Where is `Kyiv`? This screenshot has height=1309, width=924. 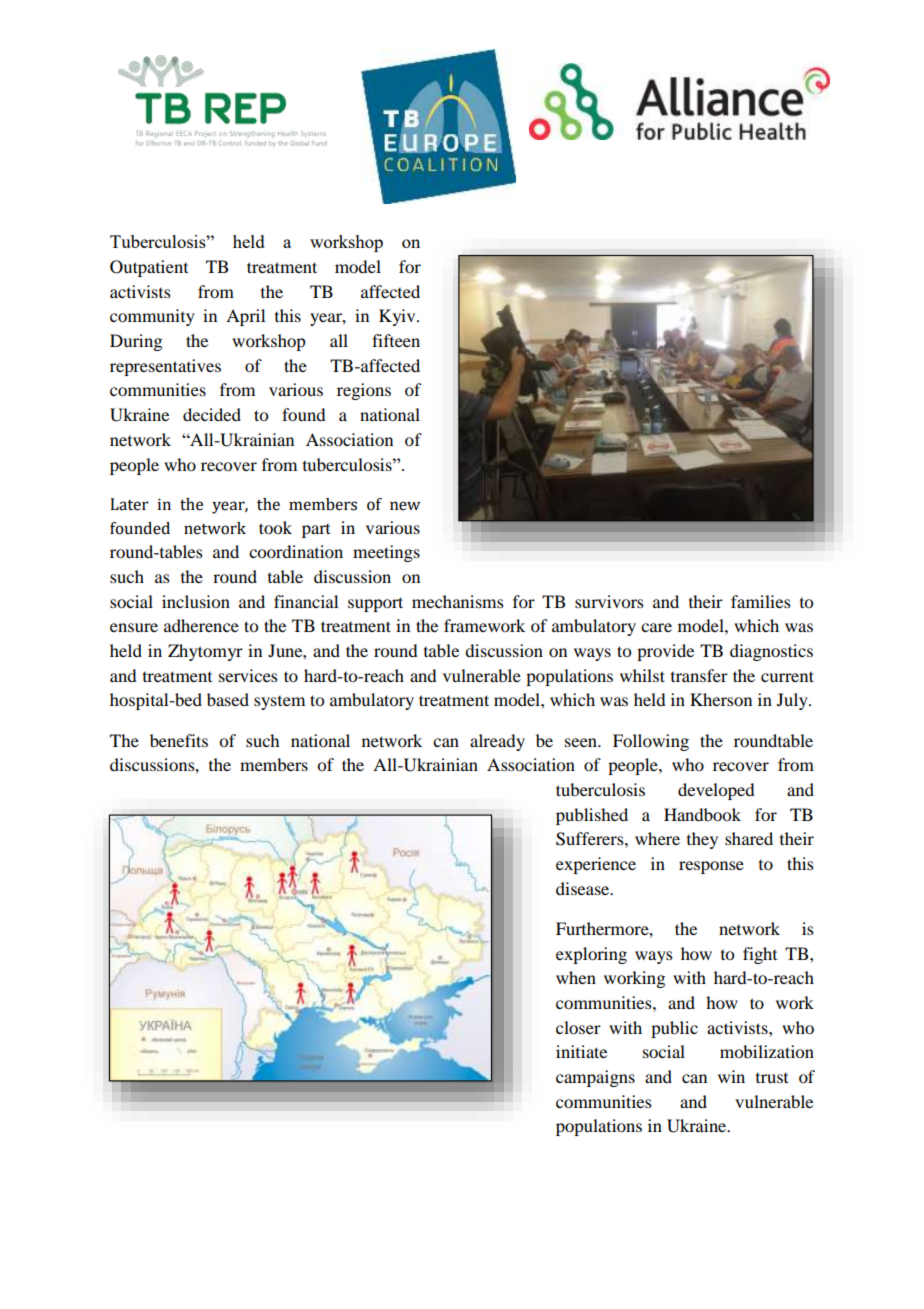
Kyiv is located at coordinates (398, 317).
